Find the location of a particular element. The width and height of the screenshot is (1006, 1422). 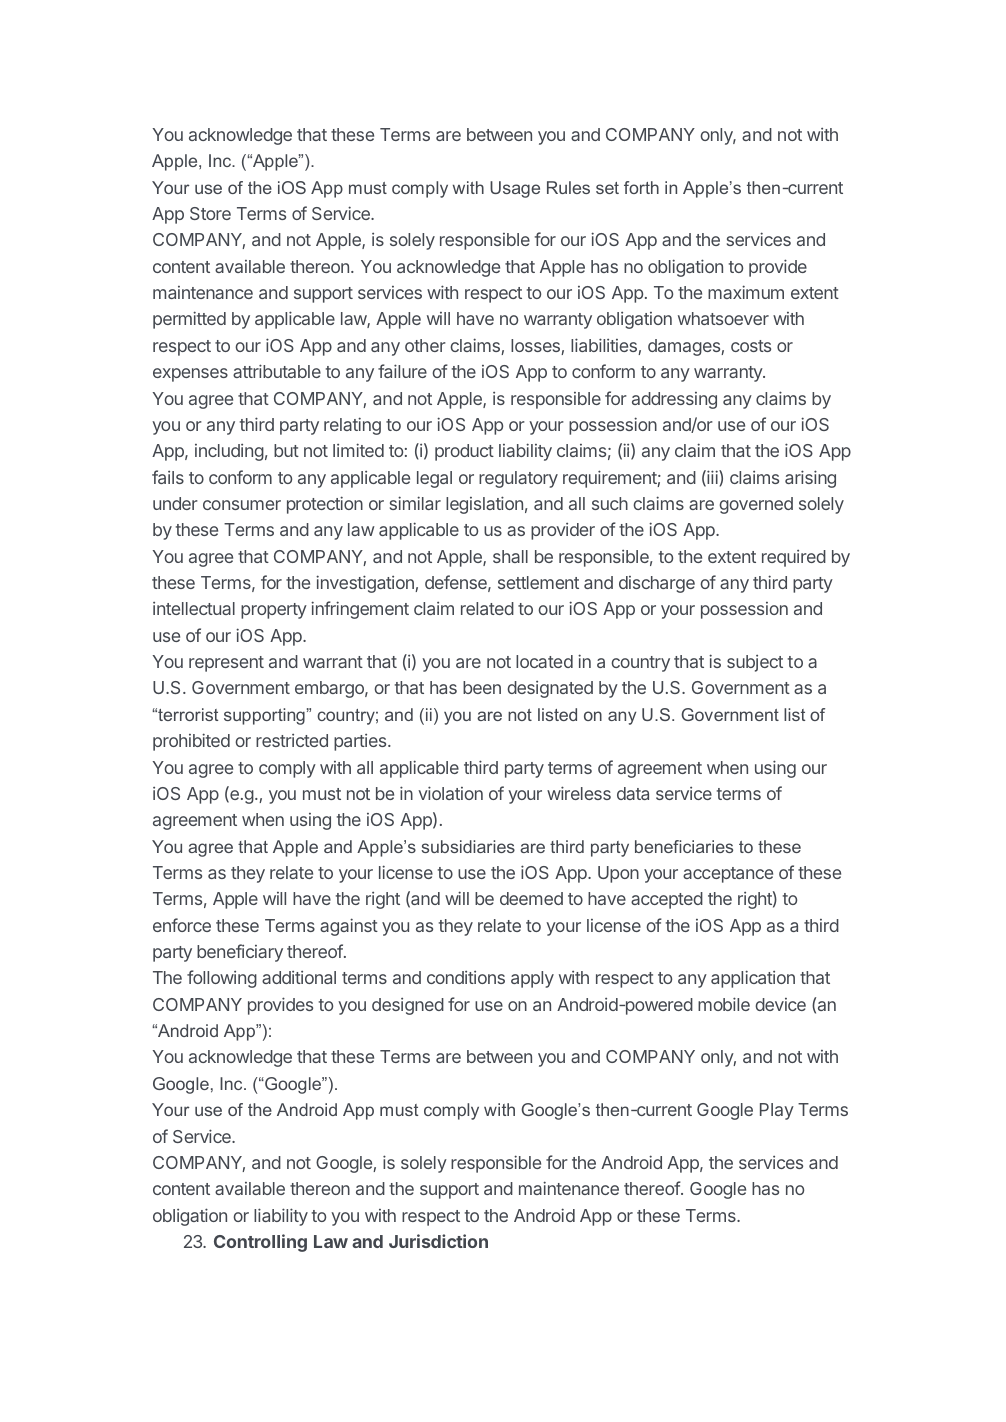

been is located at coordinates (482, 687).
